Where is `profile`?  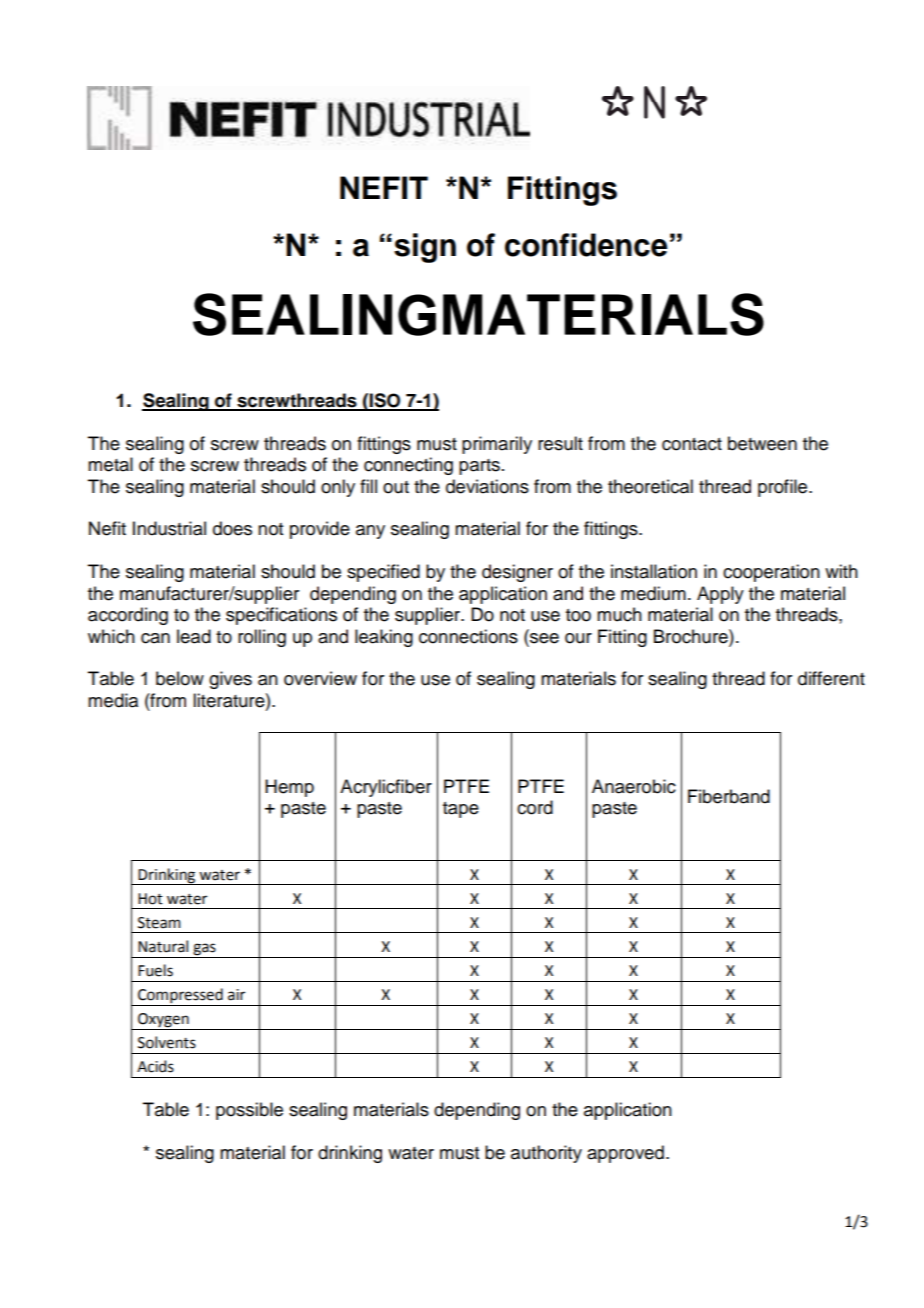 profile is located at coordinates (784, 488).
